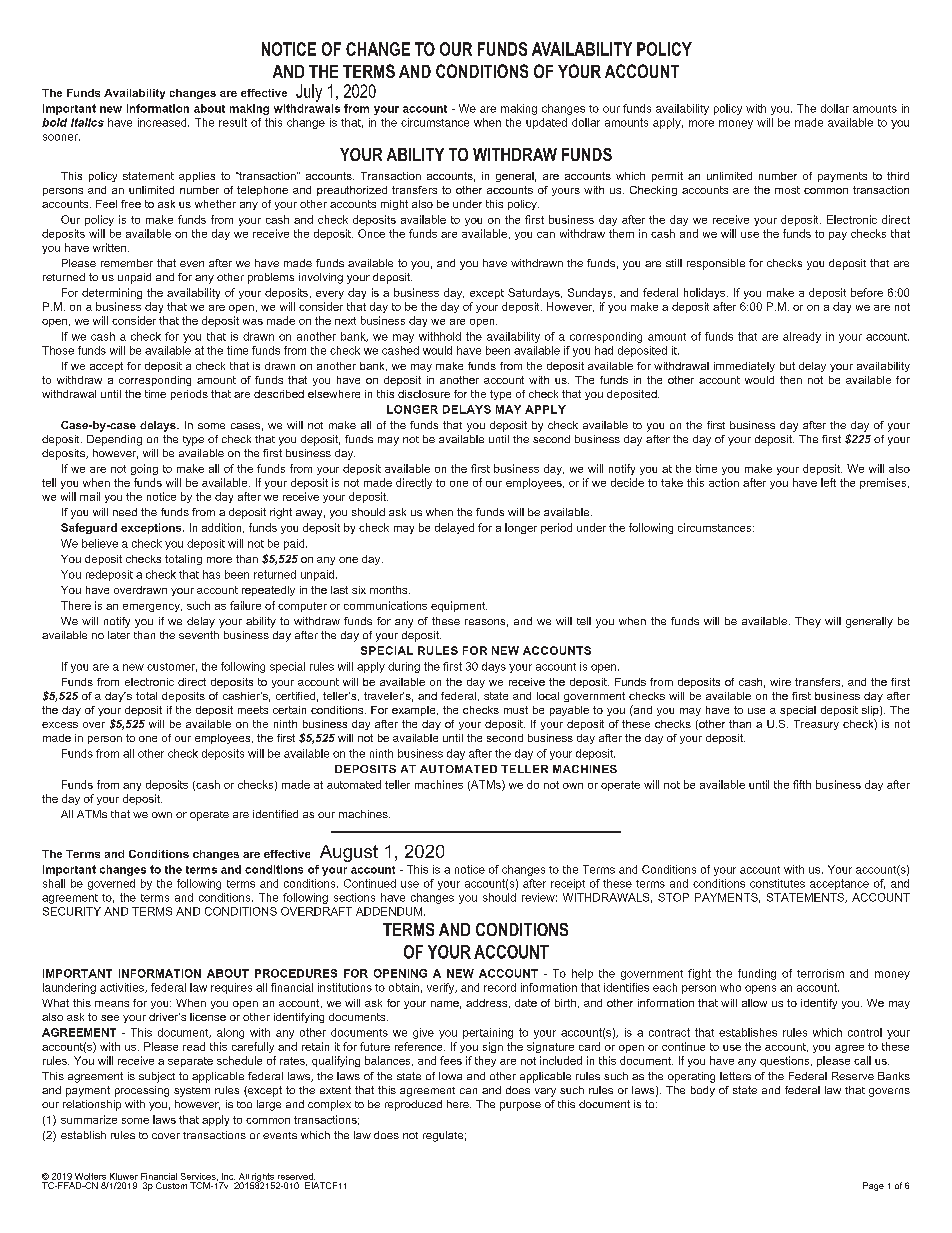  What do you see at coordinates (787, 190) in the screenshot?
I see `most` at bounding box center [787, 190].
